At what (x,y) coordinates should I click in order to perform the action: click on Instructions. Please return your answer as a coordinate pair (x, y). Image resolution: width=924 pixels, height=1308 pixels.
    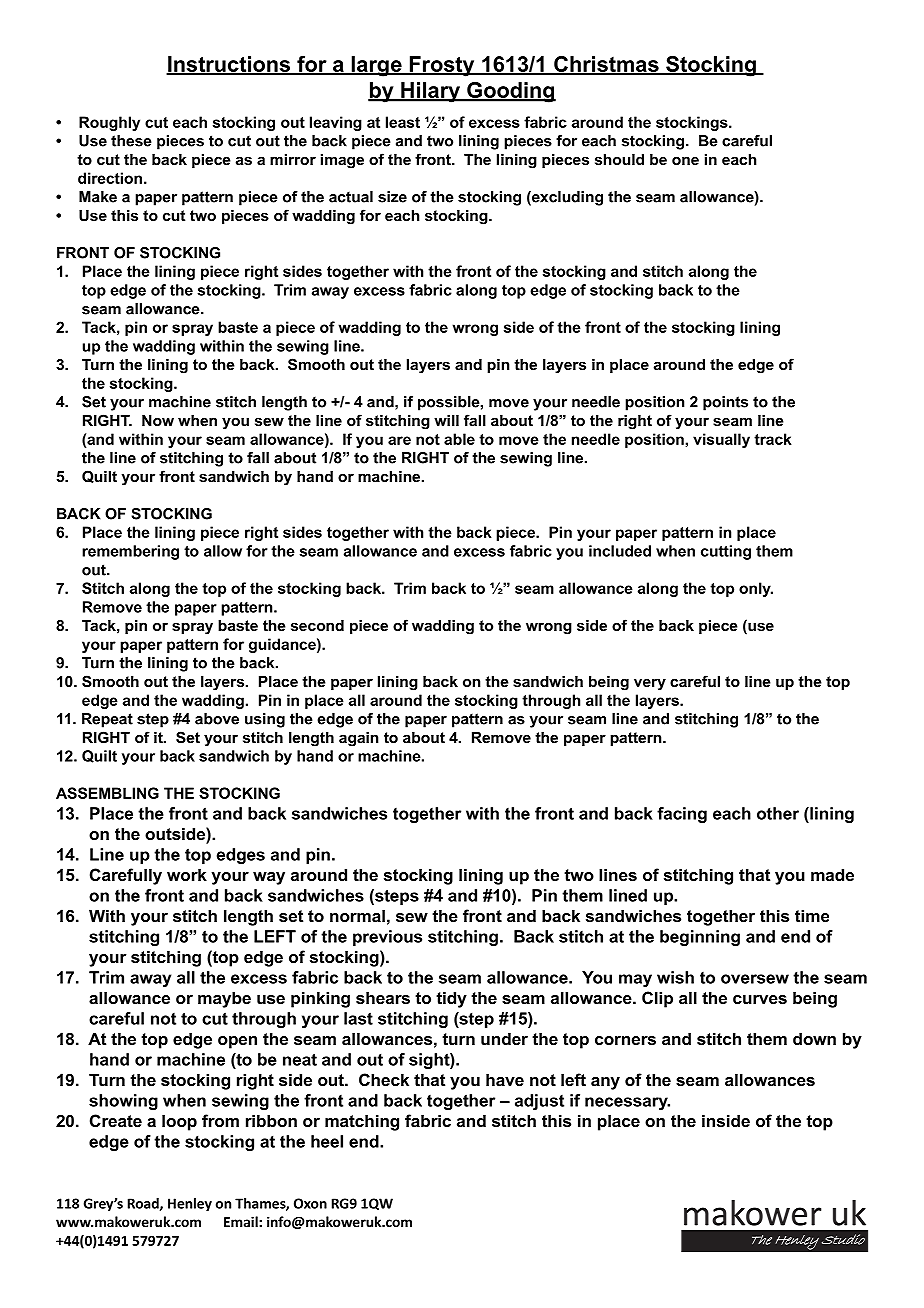
    Looking at the image, I should click on (229, 65).
